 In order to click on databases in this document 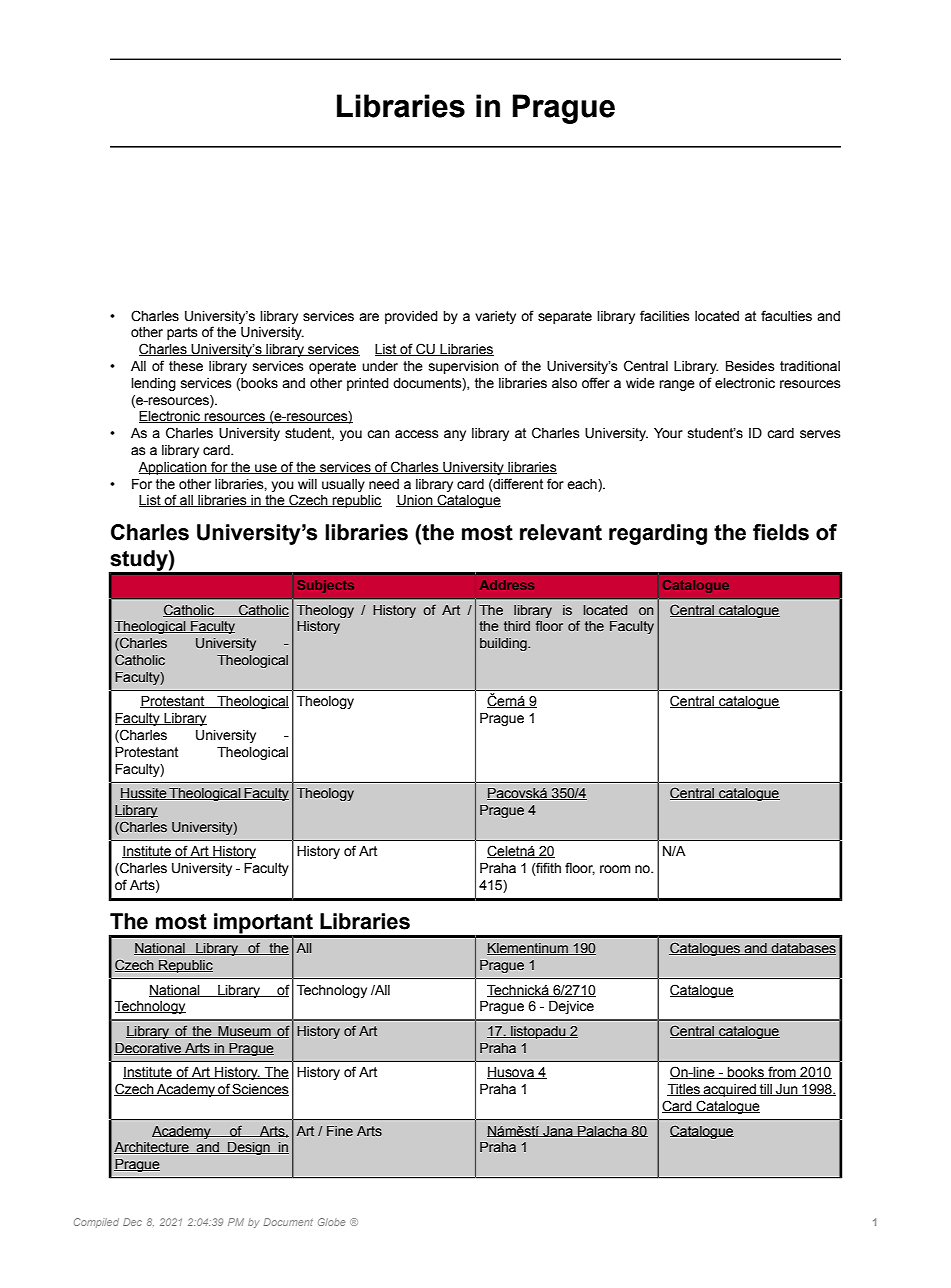, I will do `click(803, 949)`.
